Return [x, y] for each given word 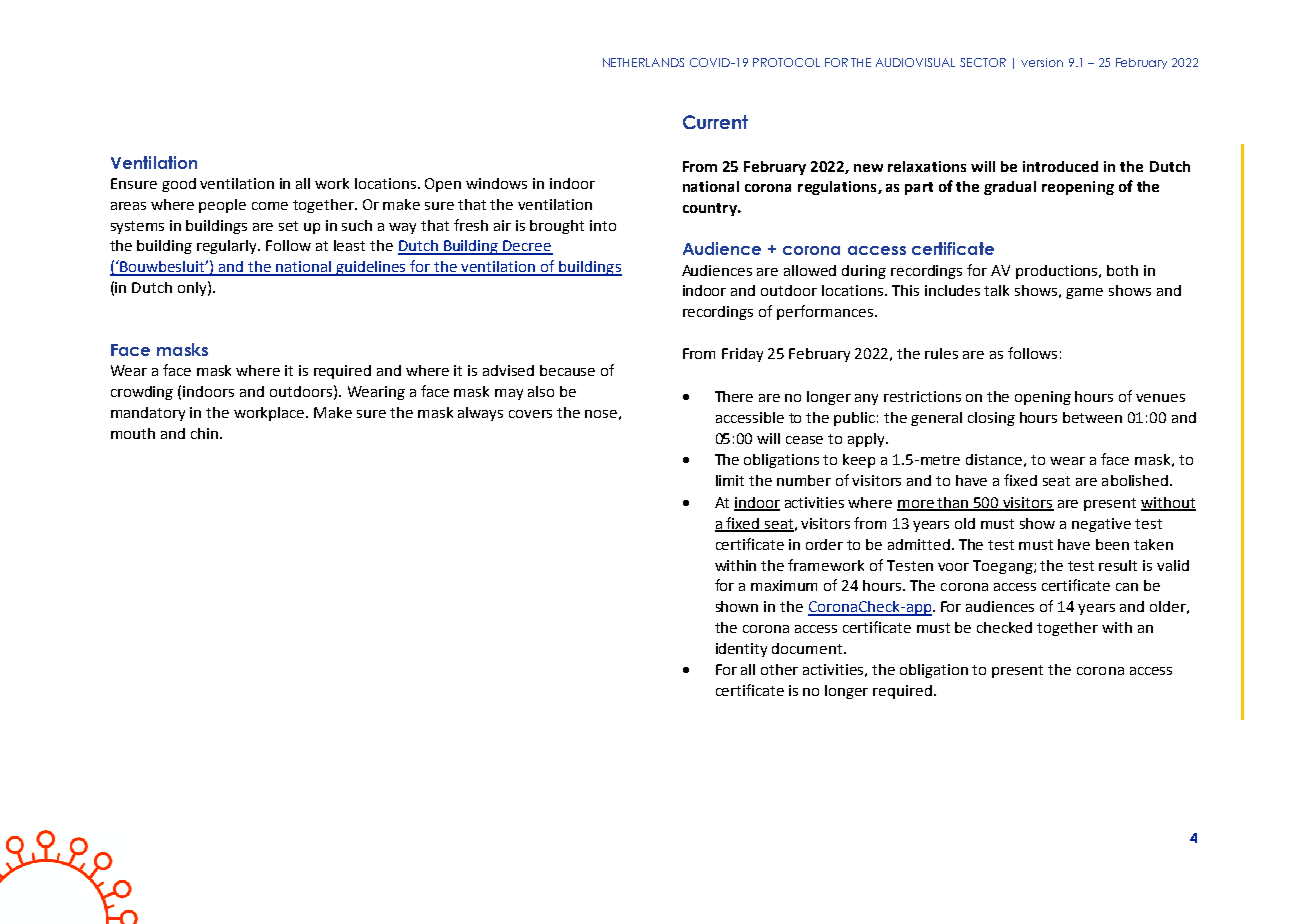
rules [941, 353]
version [1042, 62]
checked [1004, 627]
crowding [142, 393]
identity [741, 650]
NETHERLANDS [643, 62]
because [567, 370]
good [179, 185]
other [779, 669]
